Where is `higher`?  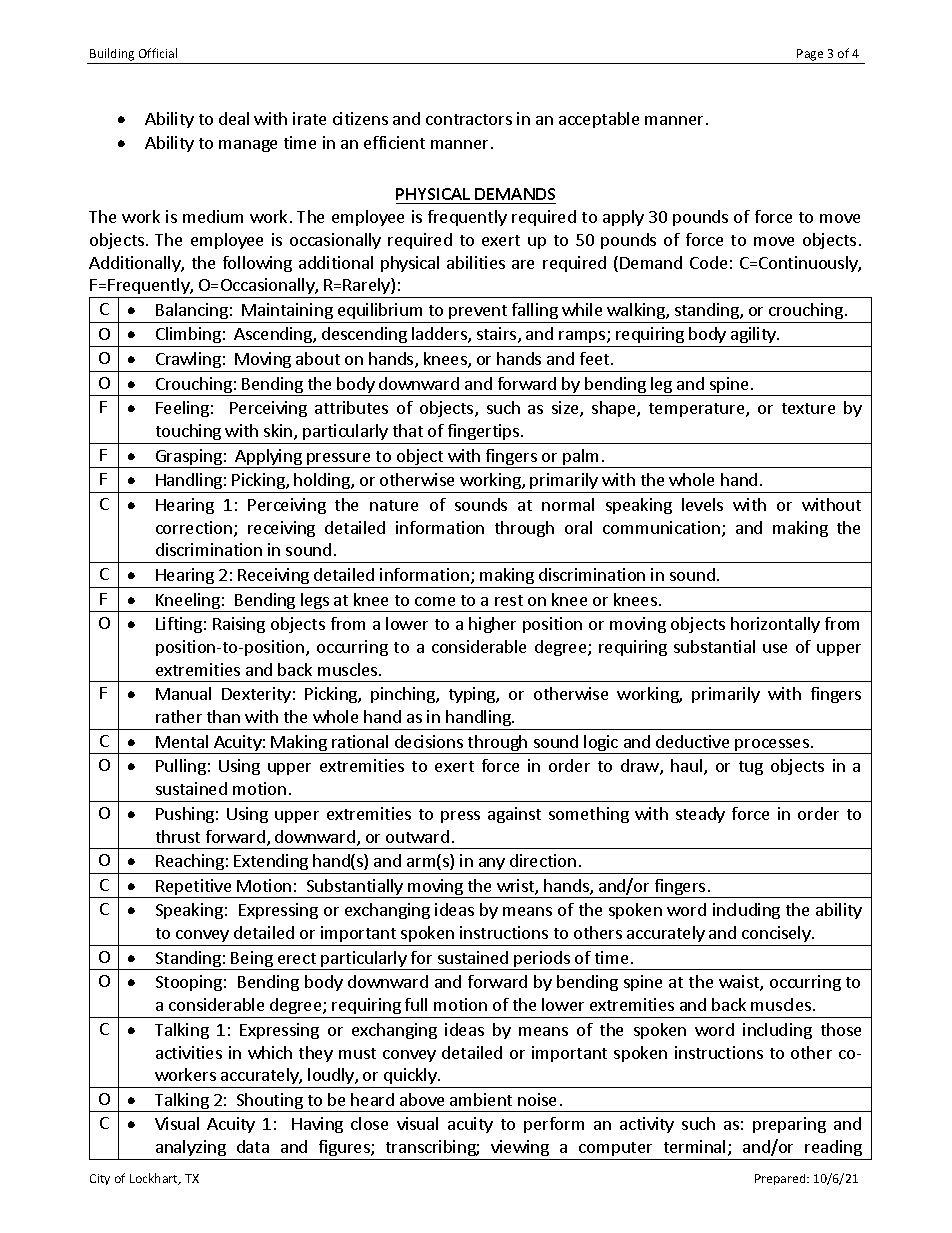 higher is located at coordinates (492, 625).
